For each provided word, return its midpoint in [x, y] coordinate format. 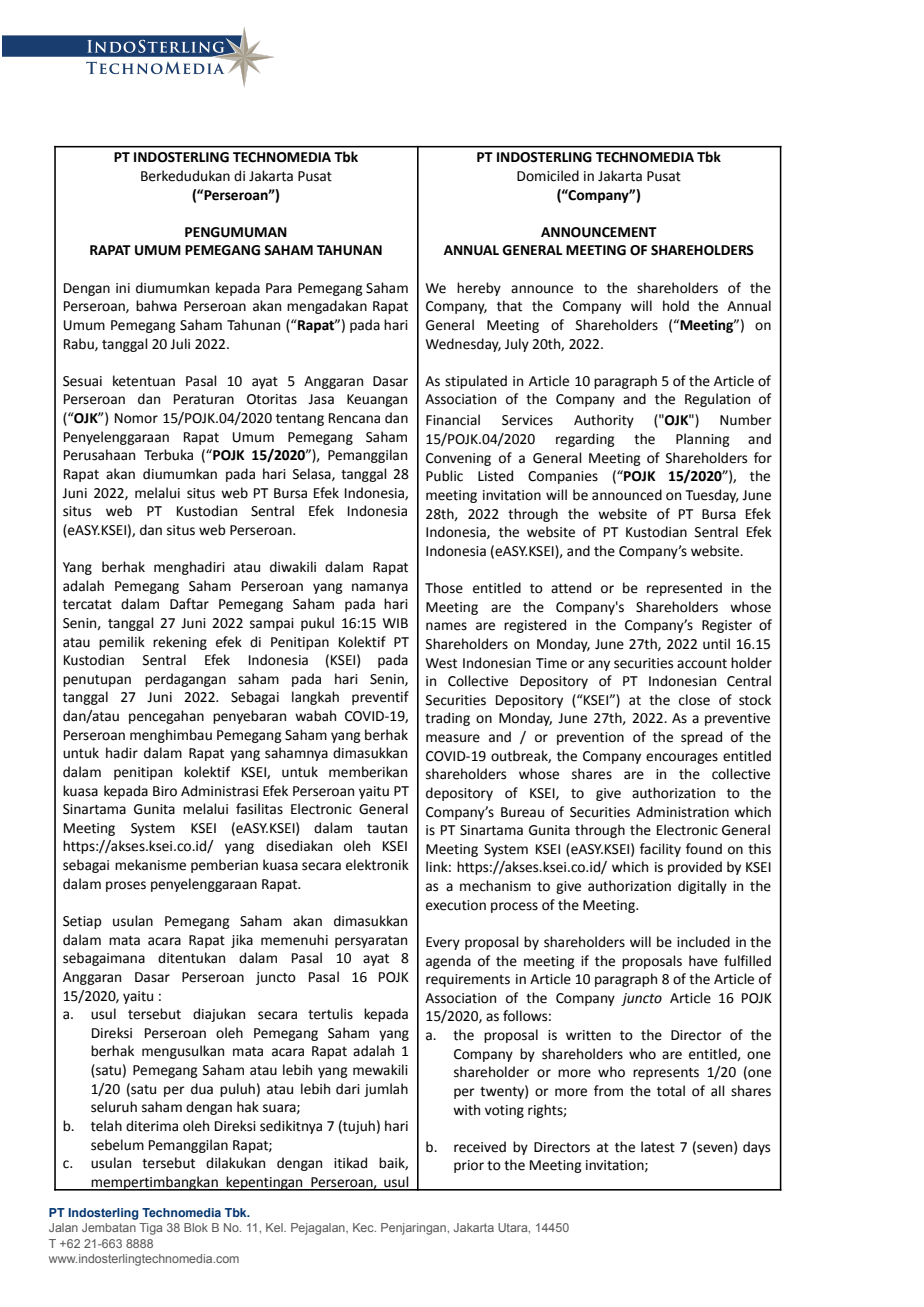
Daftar [189, 604]
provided [695, 868]
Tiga [150, 1229]
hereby [479, 289]
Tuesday [712, 496]
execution [456, 905]
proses [126, 886]
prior [469, 1166]
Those [444, 588]
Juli [180, 344]
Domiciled [548, 176]
